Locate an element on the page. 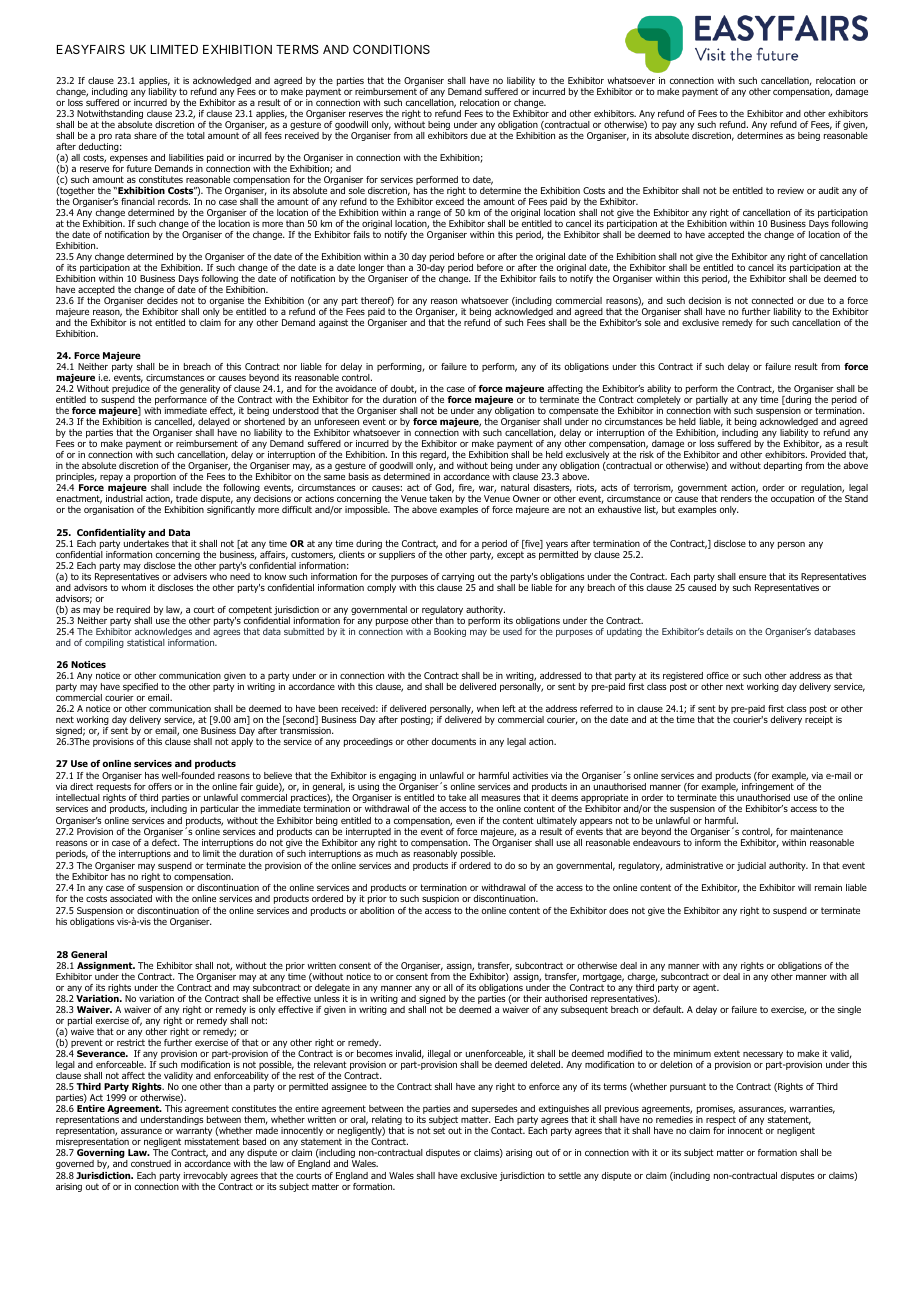 This page has width=924, height=1307. review is located at coordinates (791, 190).
